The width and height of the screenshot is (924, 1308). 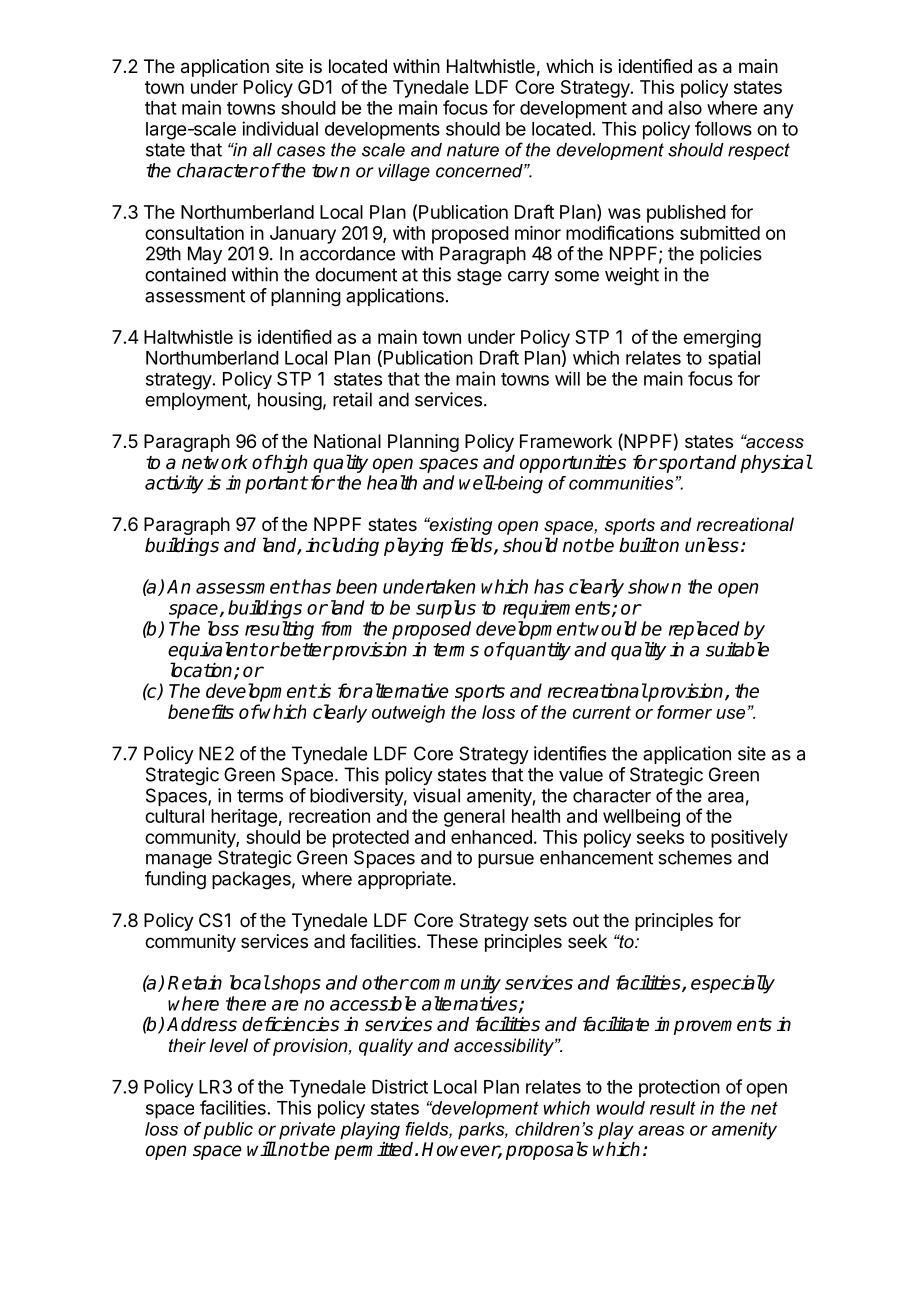 What do you see at coordinates (280, 128) in the screenshot?
I see `individual` at bounding box center [280, 128].
